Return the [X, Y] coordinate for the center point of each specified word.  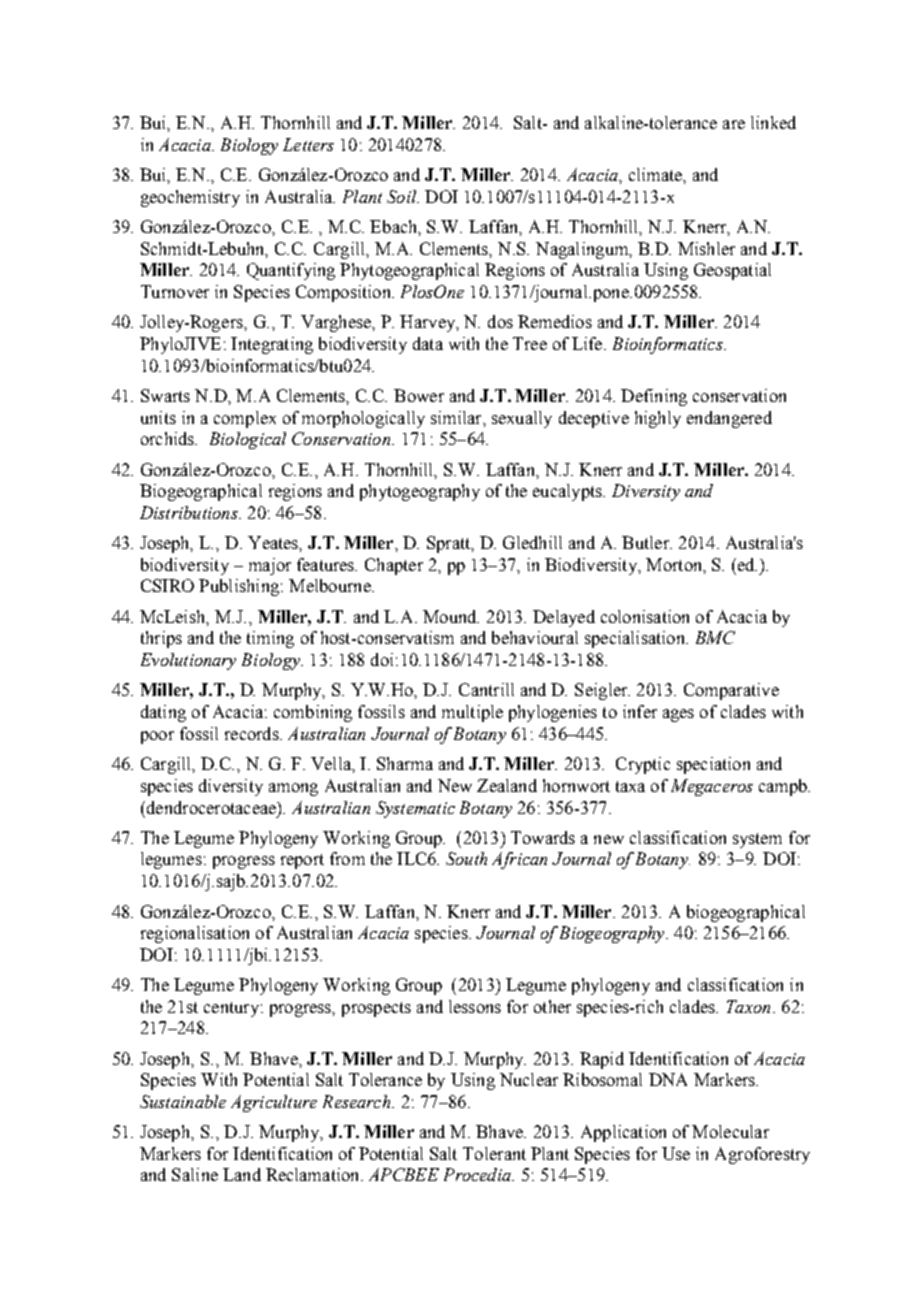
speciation [713, 765]
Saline [195, 1174]
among [293, 789]
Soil [403, 196]
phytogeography [420, 492]
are [734, 124]
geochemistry [190, 198]
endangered [729, 419]
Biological [248, 440]
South [466, 858]
